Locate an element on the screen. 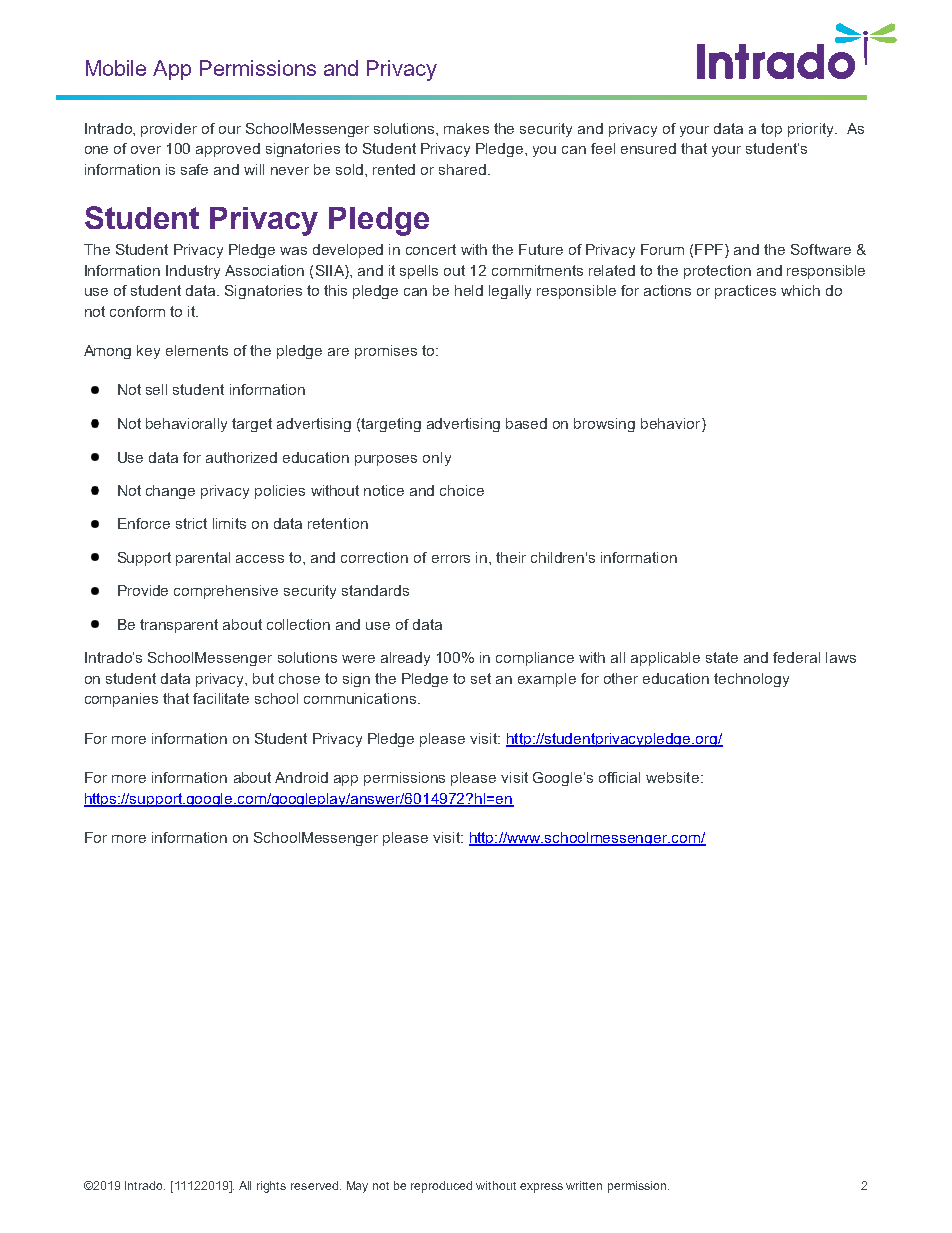  makes is located at coordinates (466, 128).
